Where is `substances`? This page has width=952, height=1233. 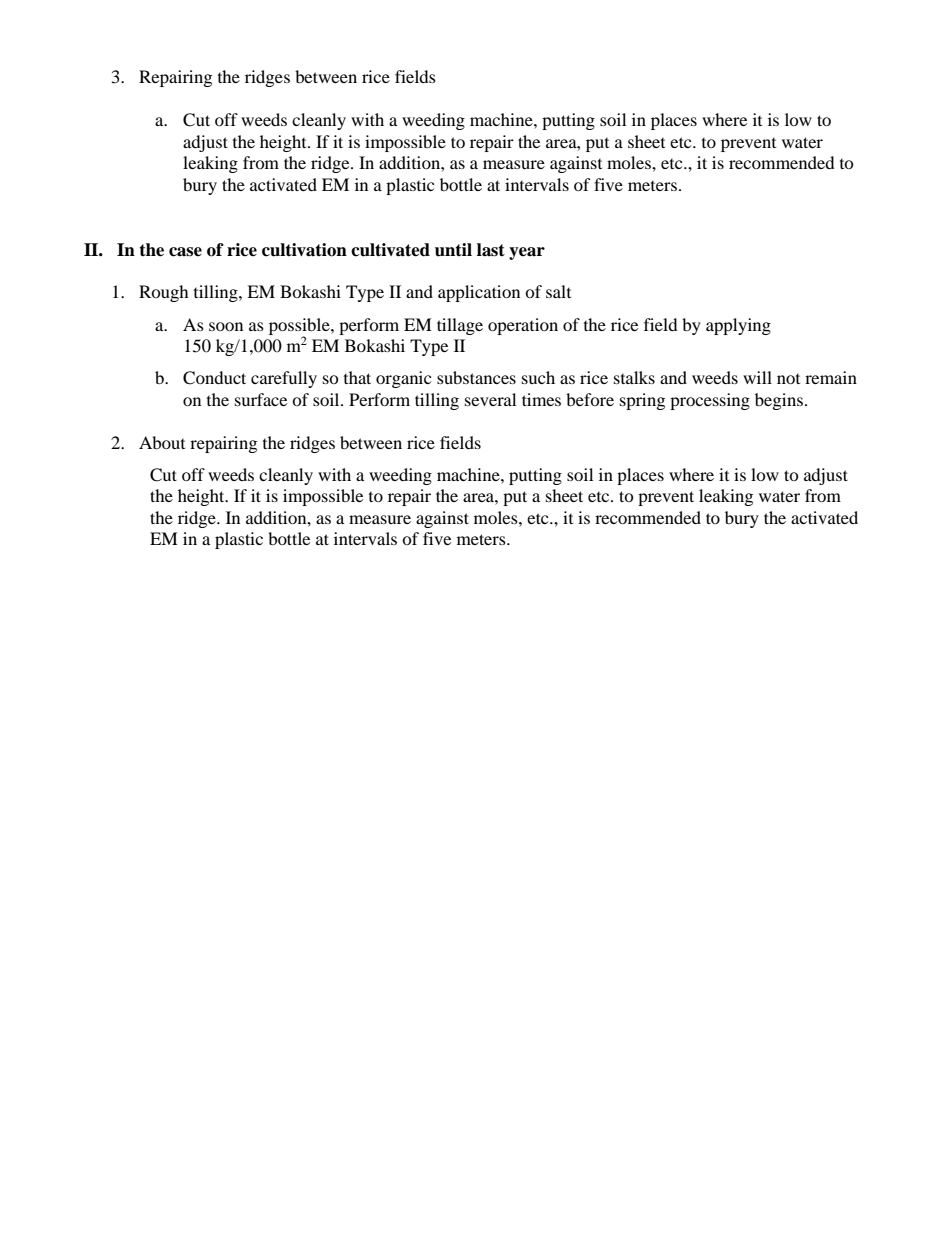 substances is located at coordinates (476, 377).
